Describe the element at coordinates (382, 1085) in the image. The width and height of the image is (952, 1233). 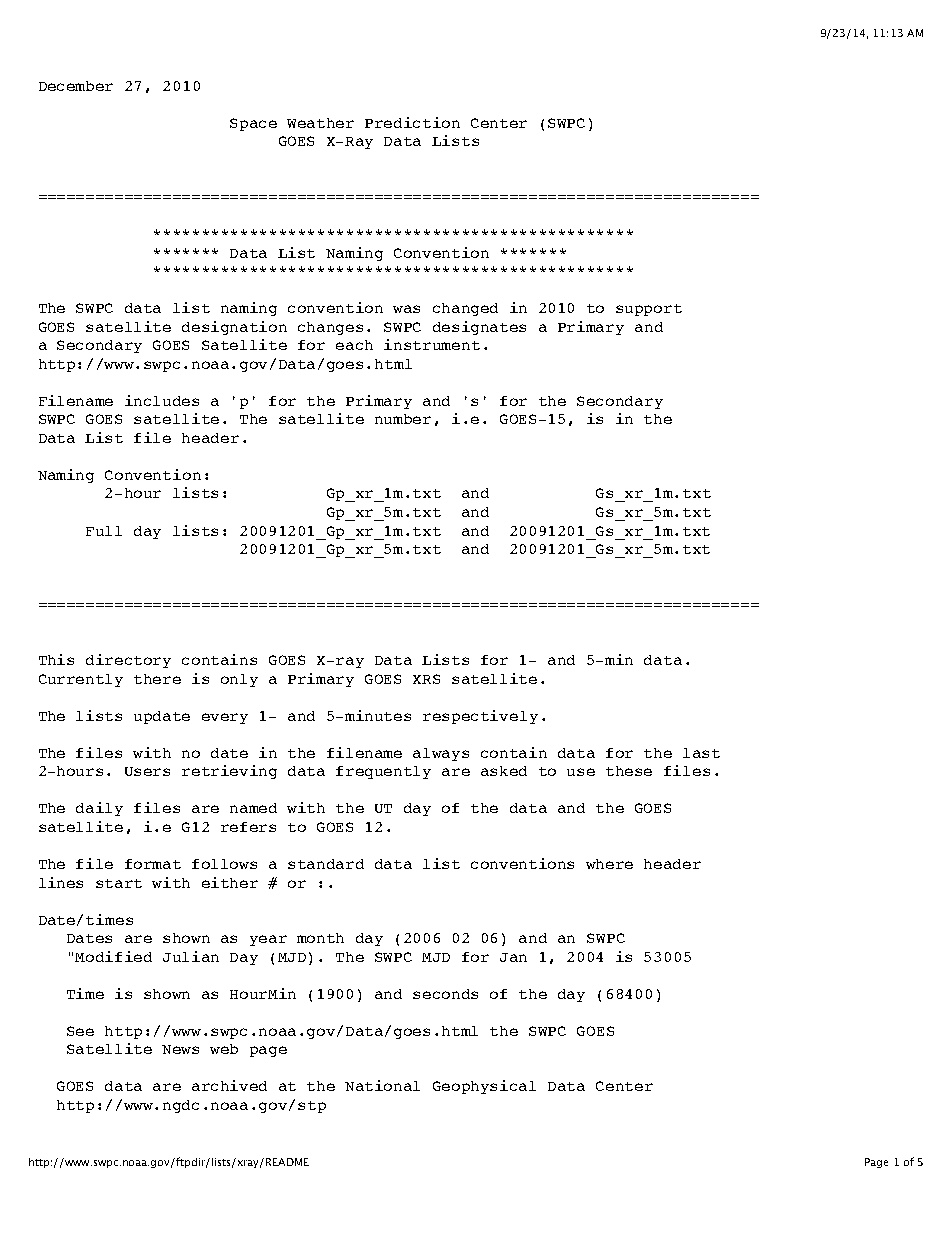
I see `National` at that location.
